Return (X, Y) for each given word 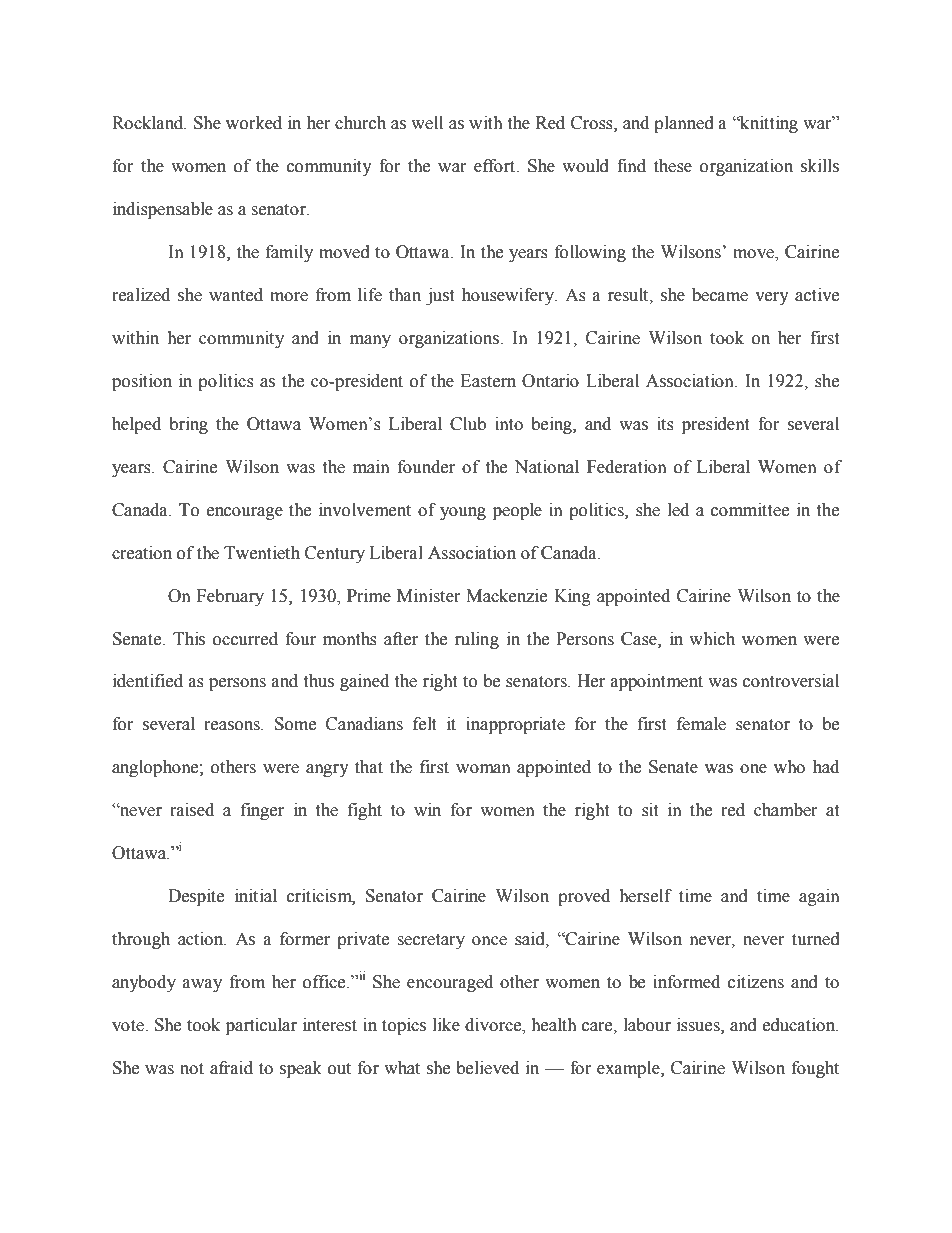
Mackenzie (506, 596)
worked (254, 123)
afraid (231, 1068)
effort (496, 166)
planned (684, 124)
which (712, 639)
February (230, 597)
